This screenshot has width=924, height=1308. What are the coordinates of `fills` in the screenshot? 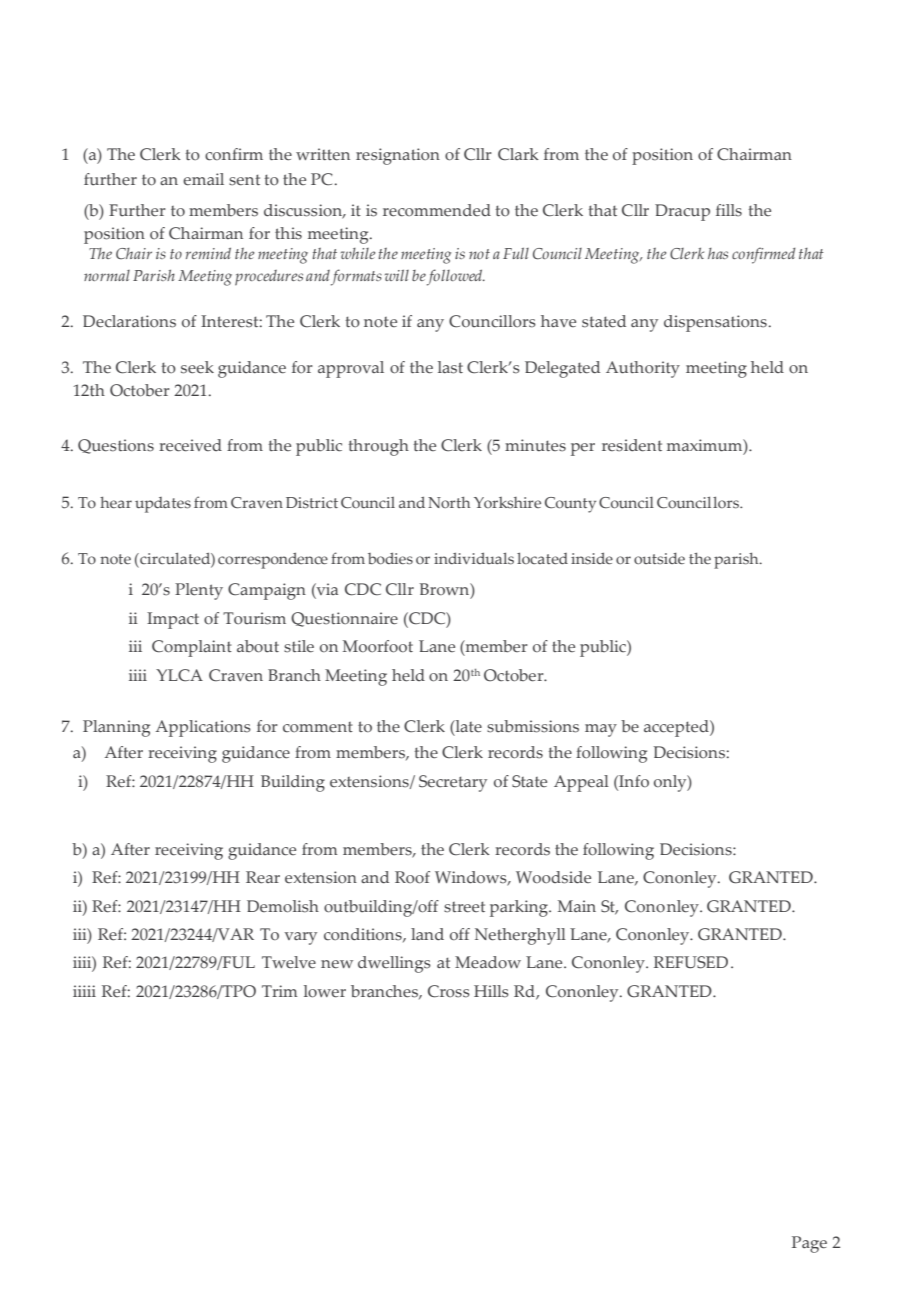 It's located at (729, 210).
